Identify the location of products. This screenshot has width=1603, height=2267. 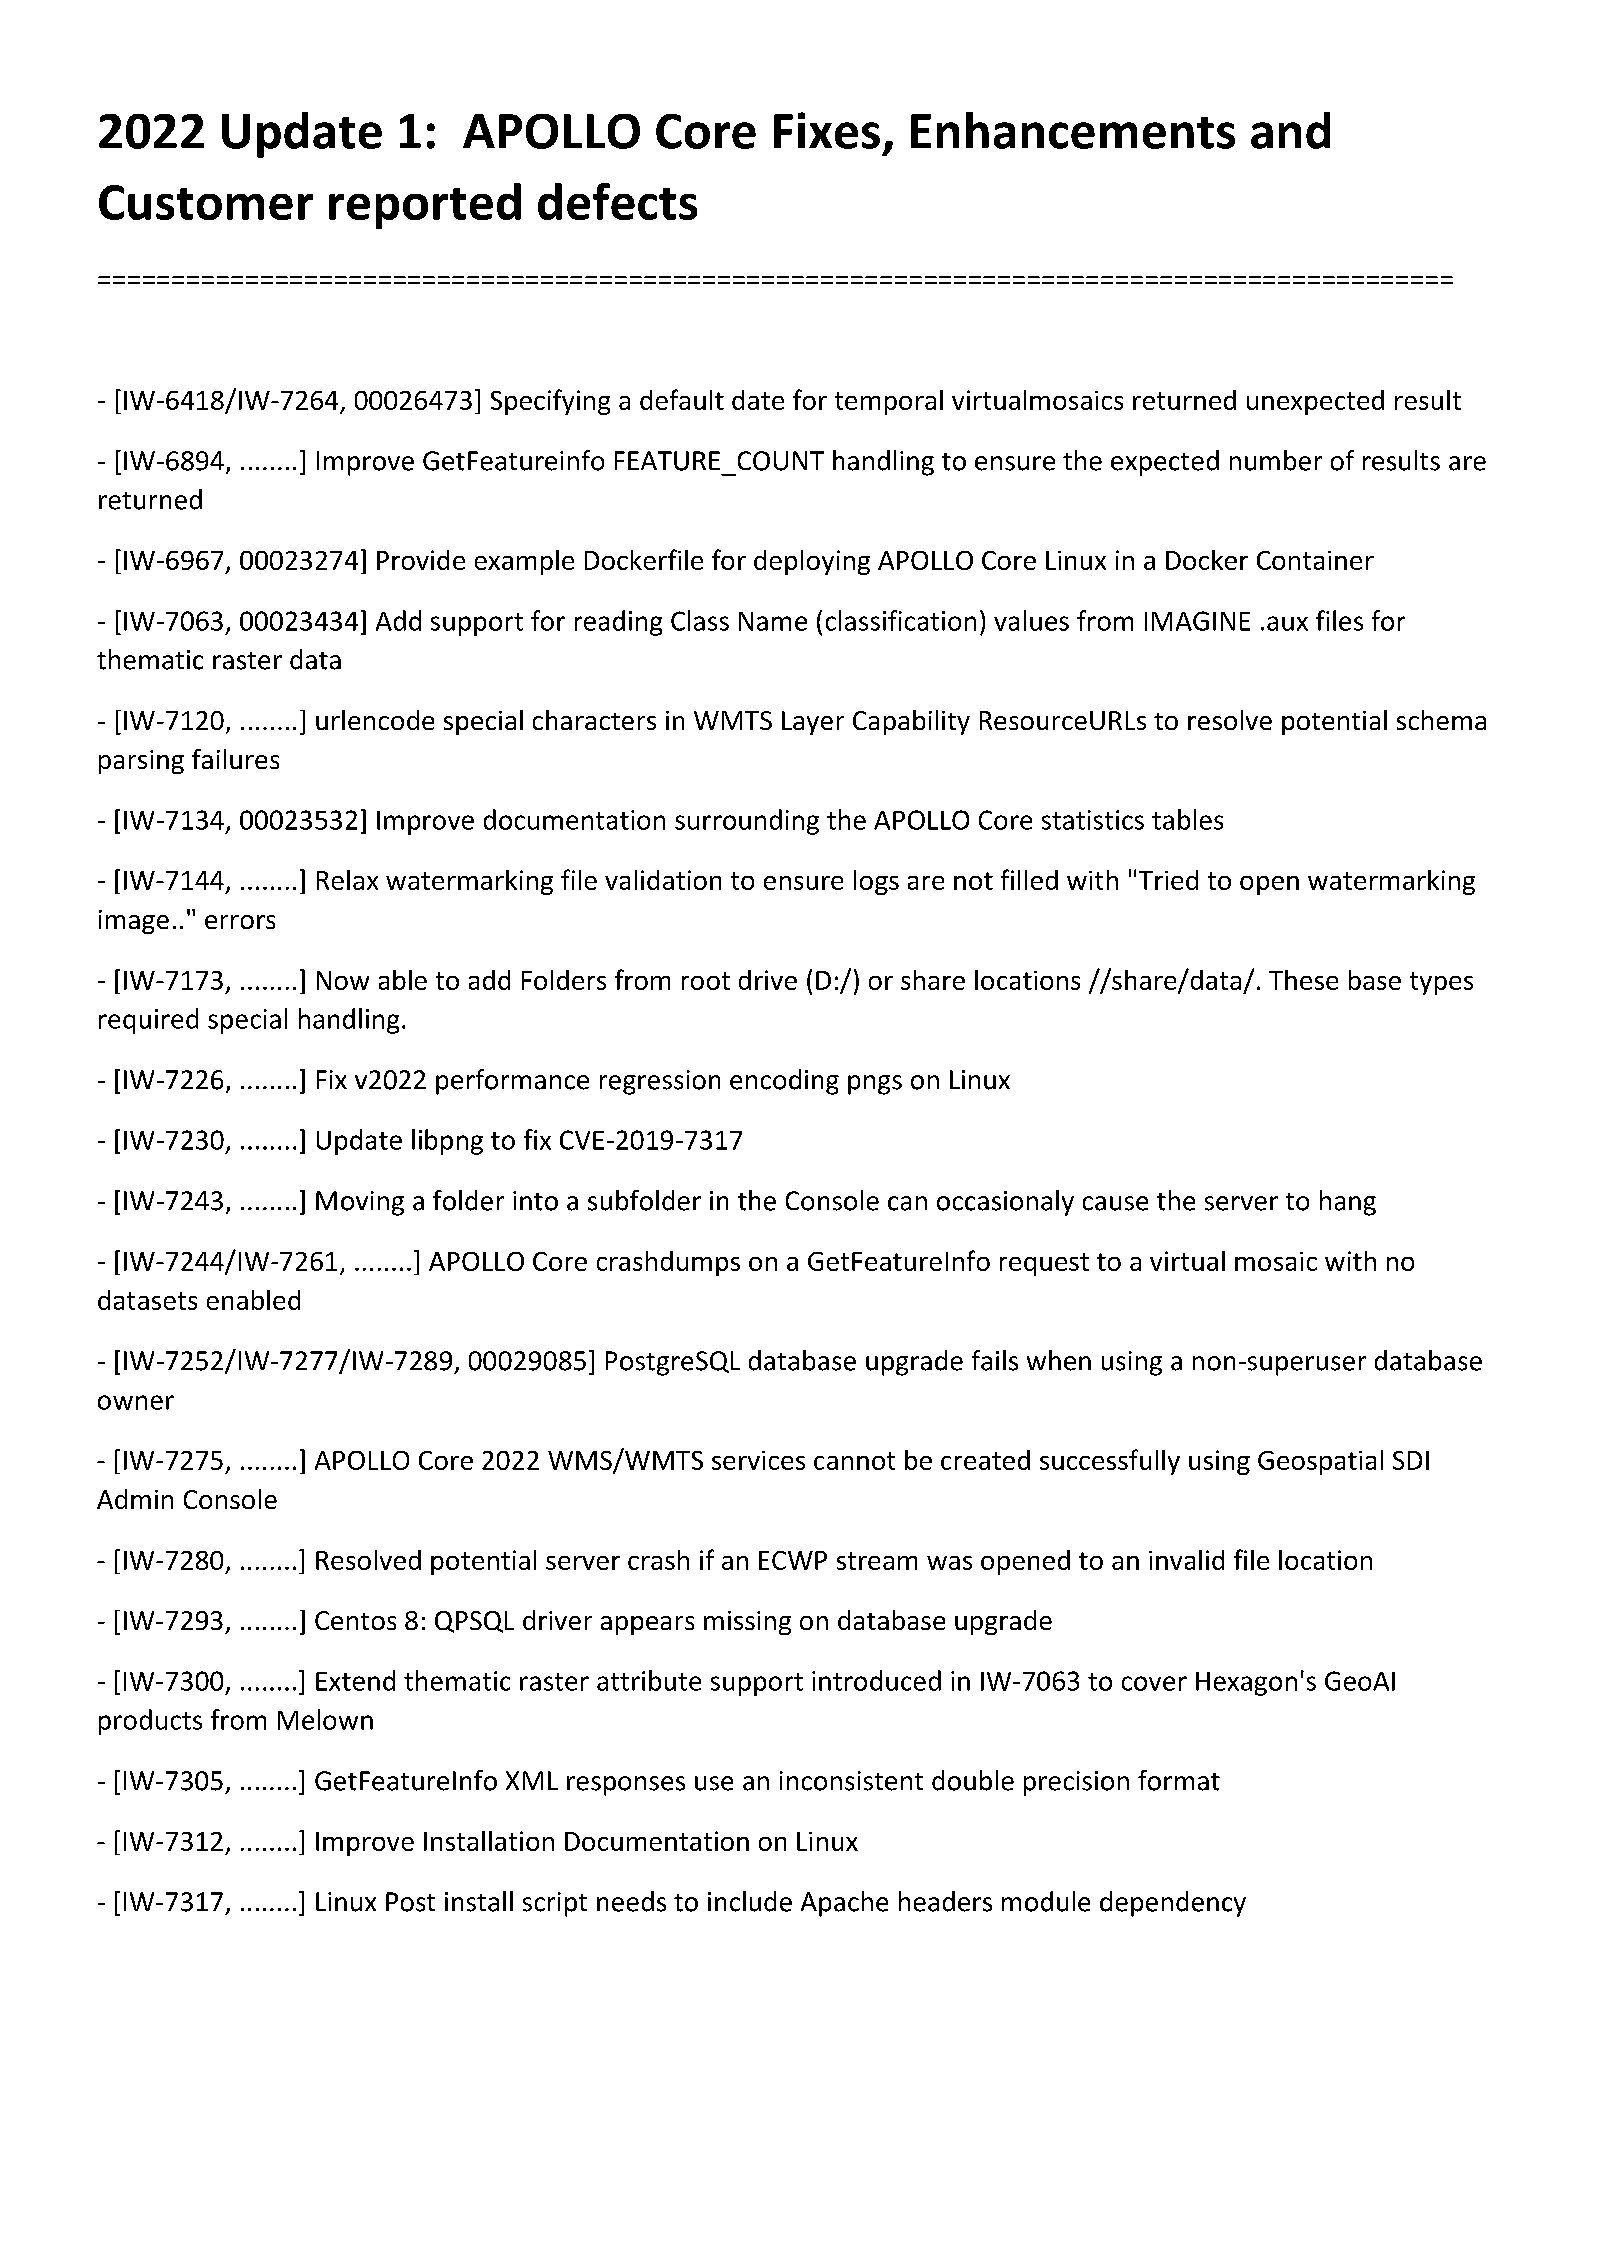
(150, 1722).
